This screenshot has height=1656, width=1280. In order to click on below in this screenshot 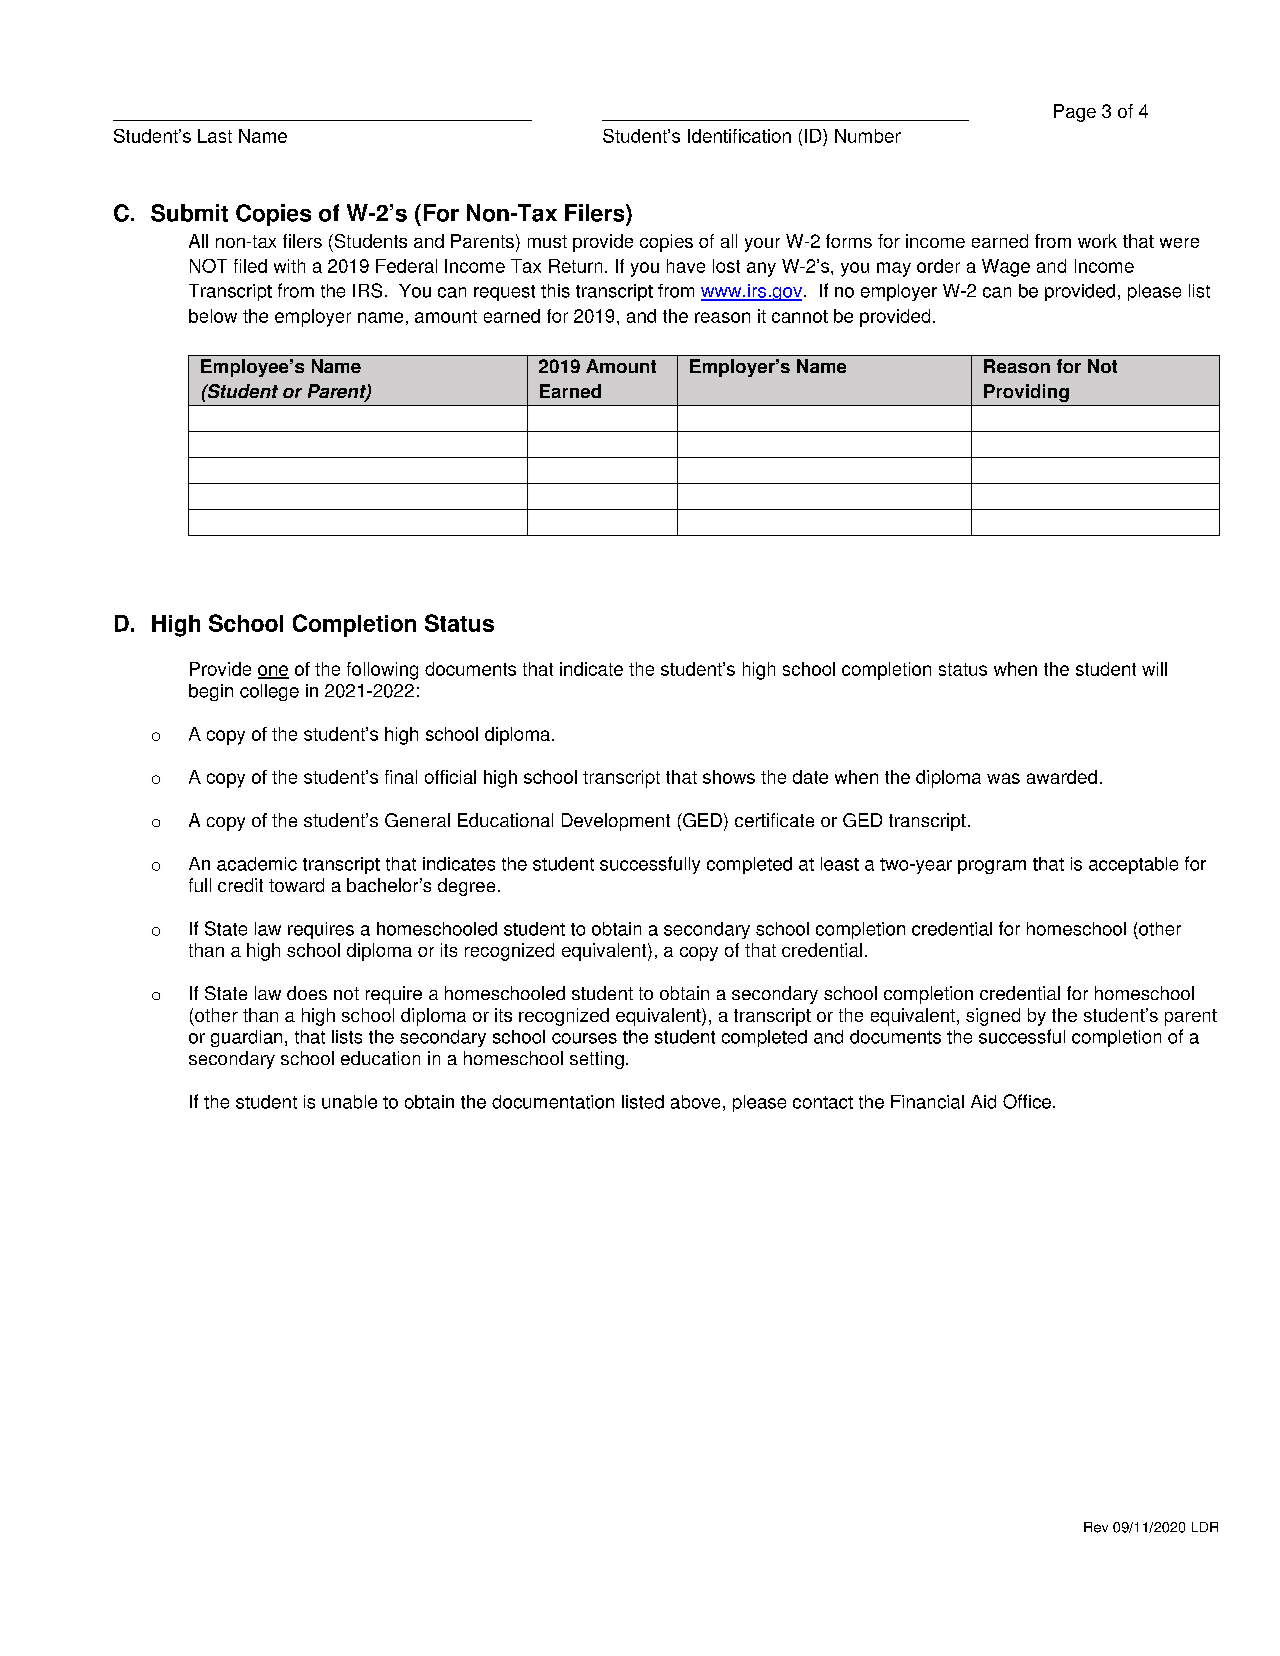, I will do `click(213, 316)`.
